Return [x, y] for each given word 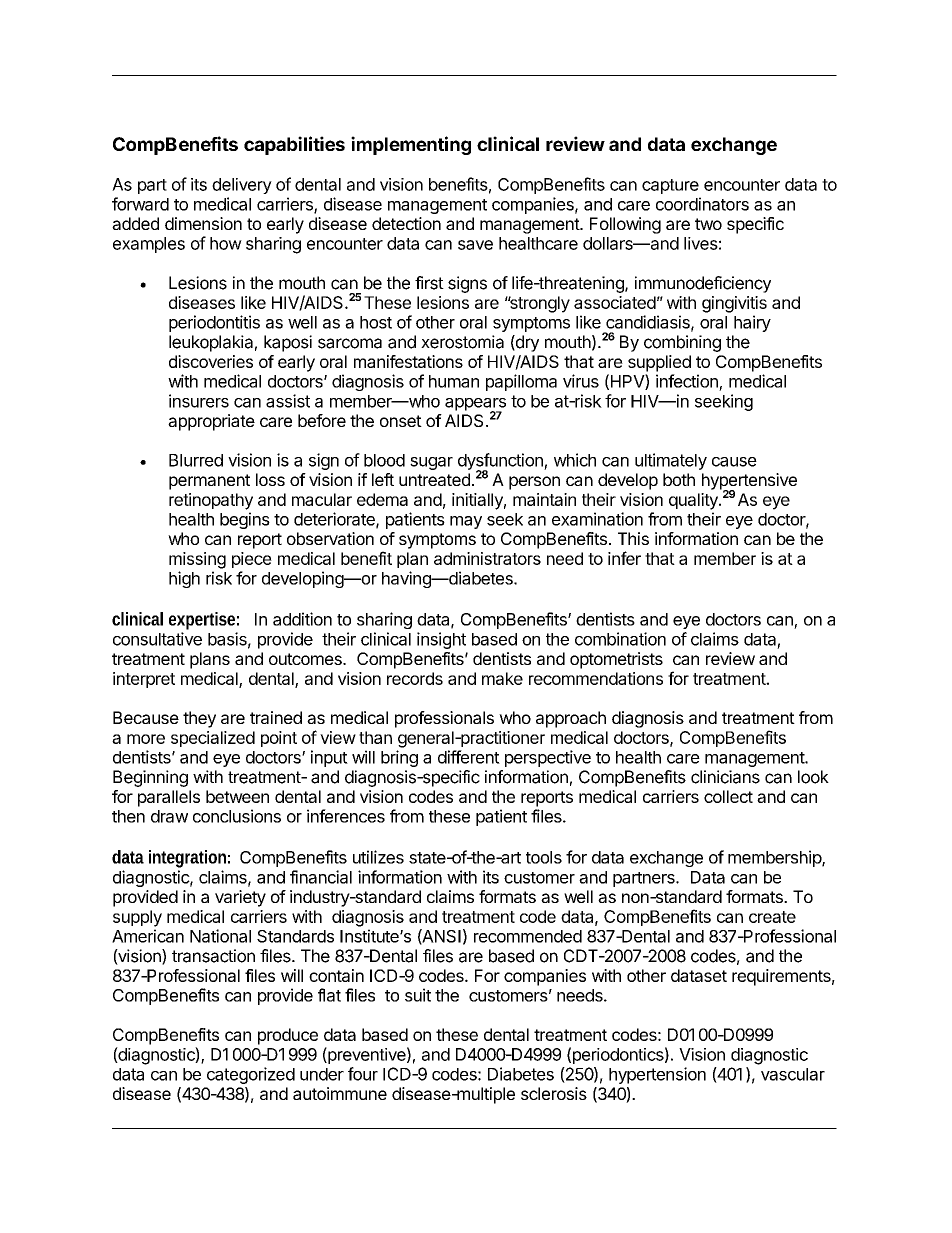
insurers [199, 401]
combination [620, 639]
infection [687, 381]
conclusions [237, 816]
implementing [411, 145]
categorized [251, 1075]
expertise [202, 621]
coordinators [702, 204]
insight [441, 640]
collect [728, 796]
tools [544, 857]
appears [475, 405]
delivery [242, 186]
